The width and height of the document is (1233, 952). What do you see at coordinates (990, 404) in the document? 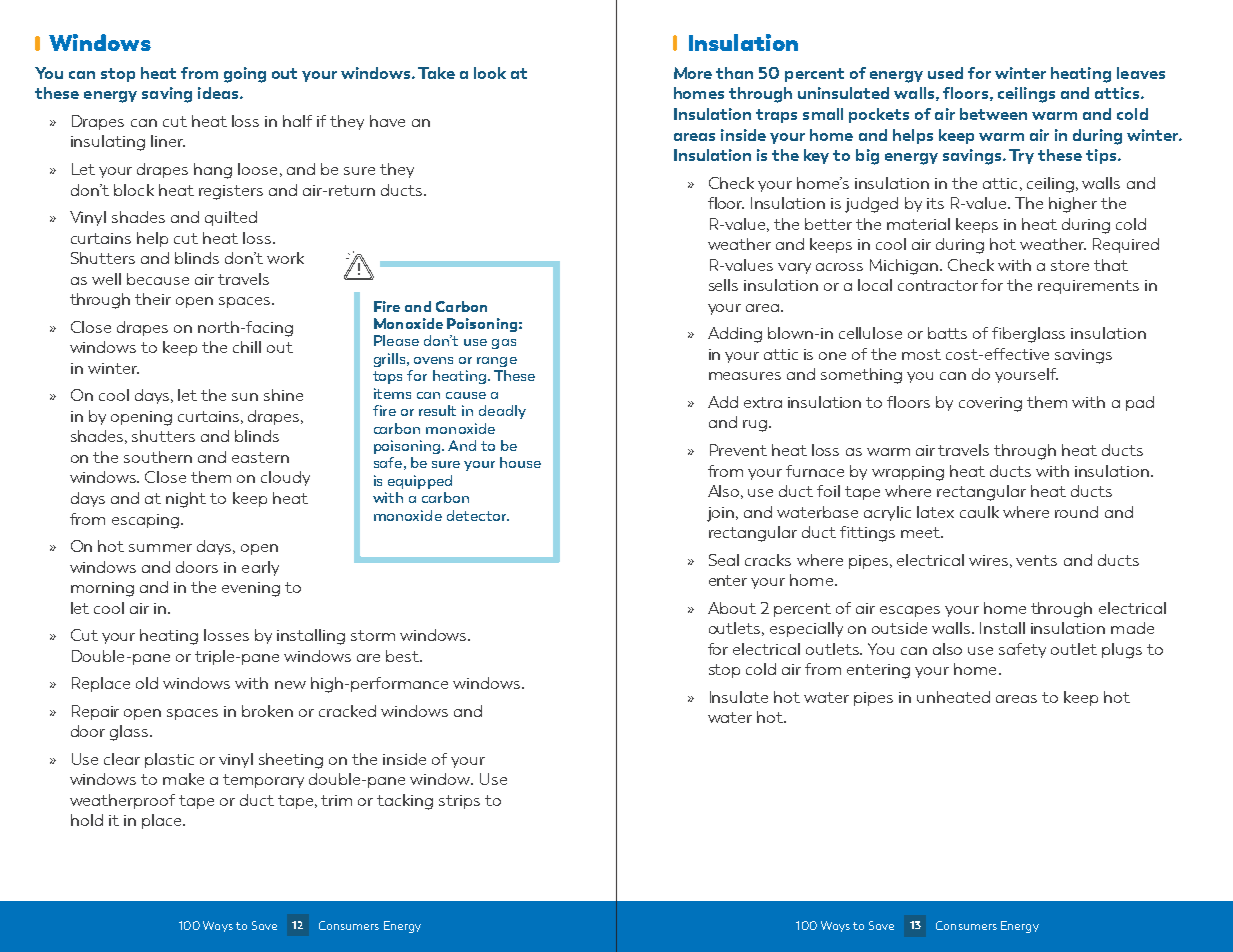
I see `covering` at bounding box center [990, 404].
